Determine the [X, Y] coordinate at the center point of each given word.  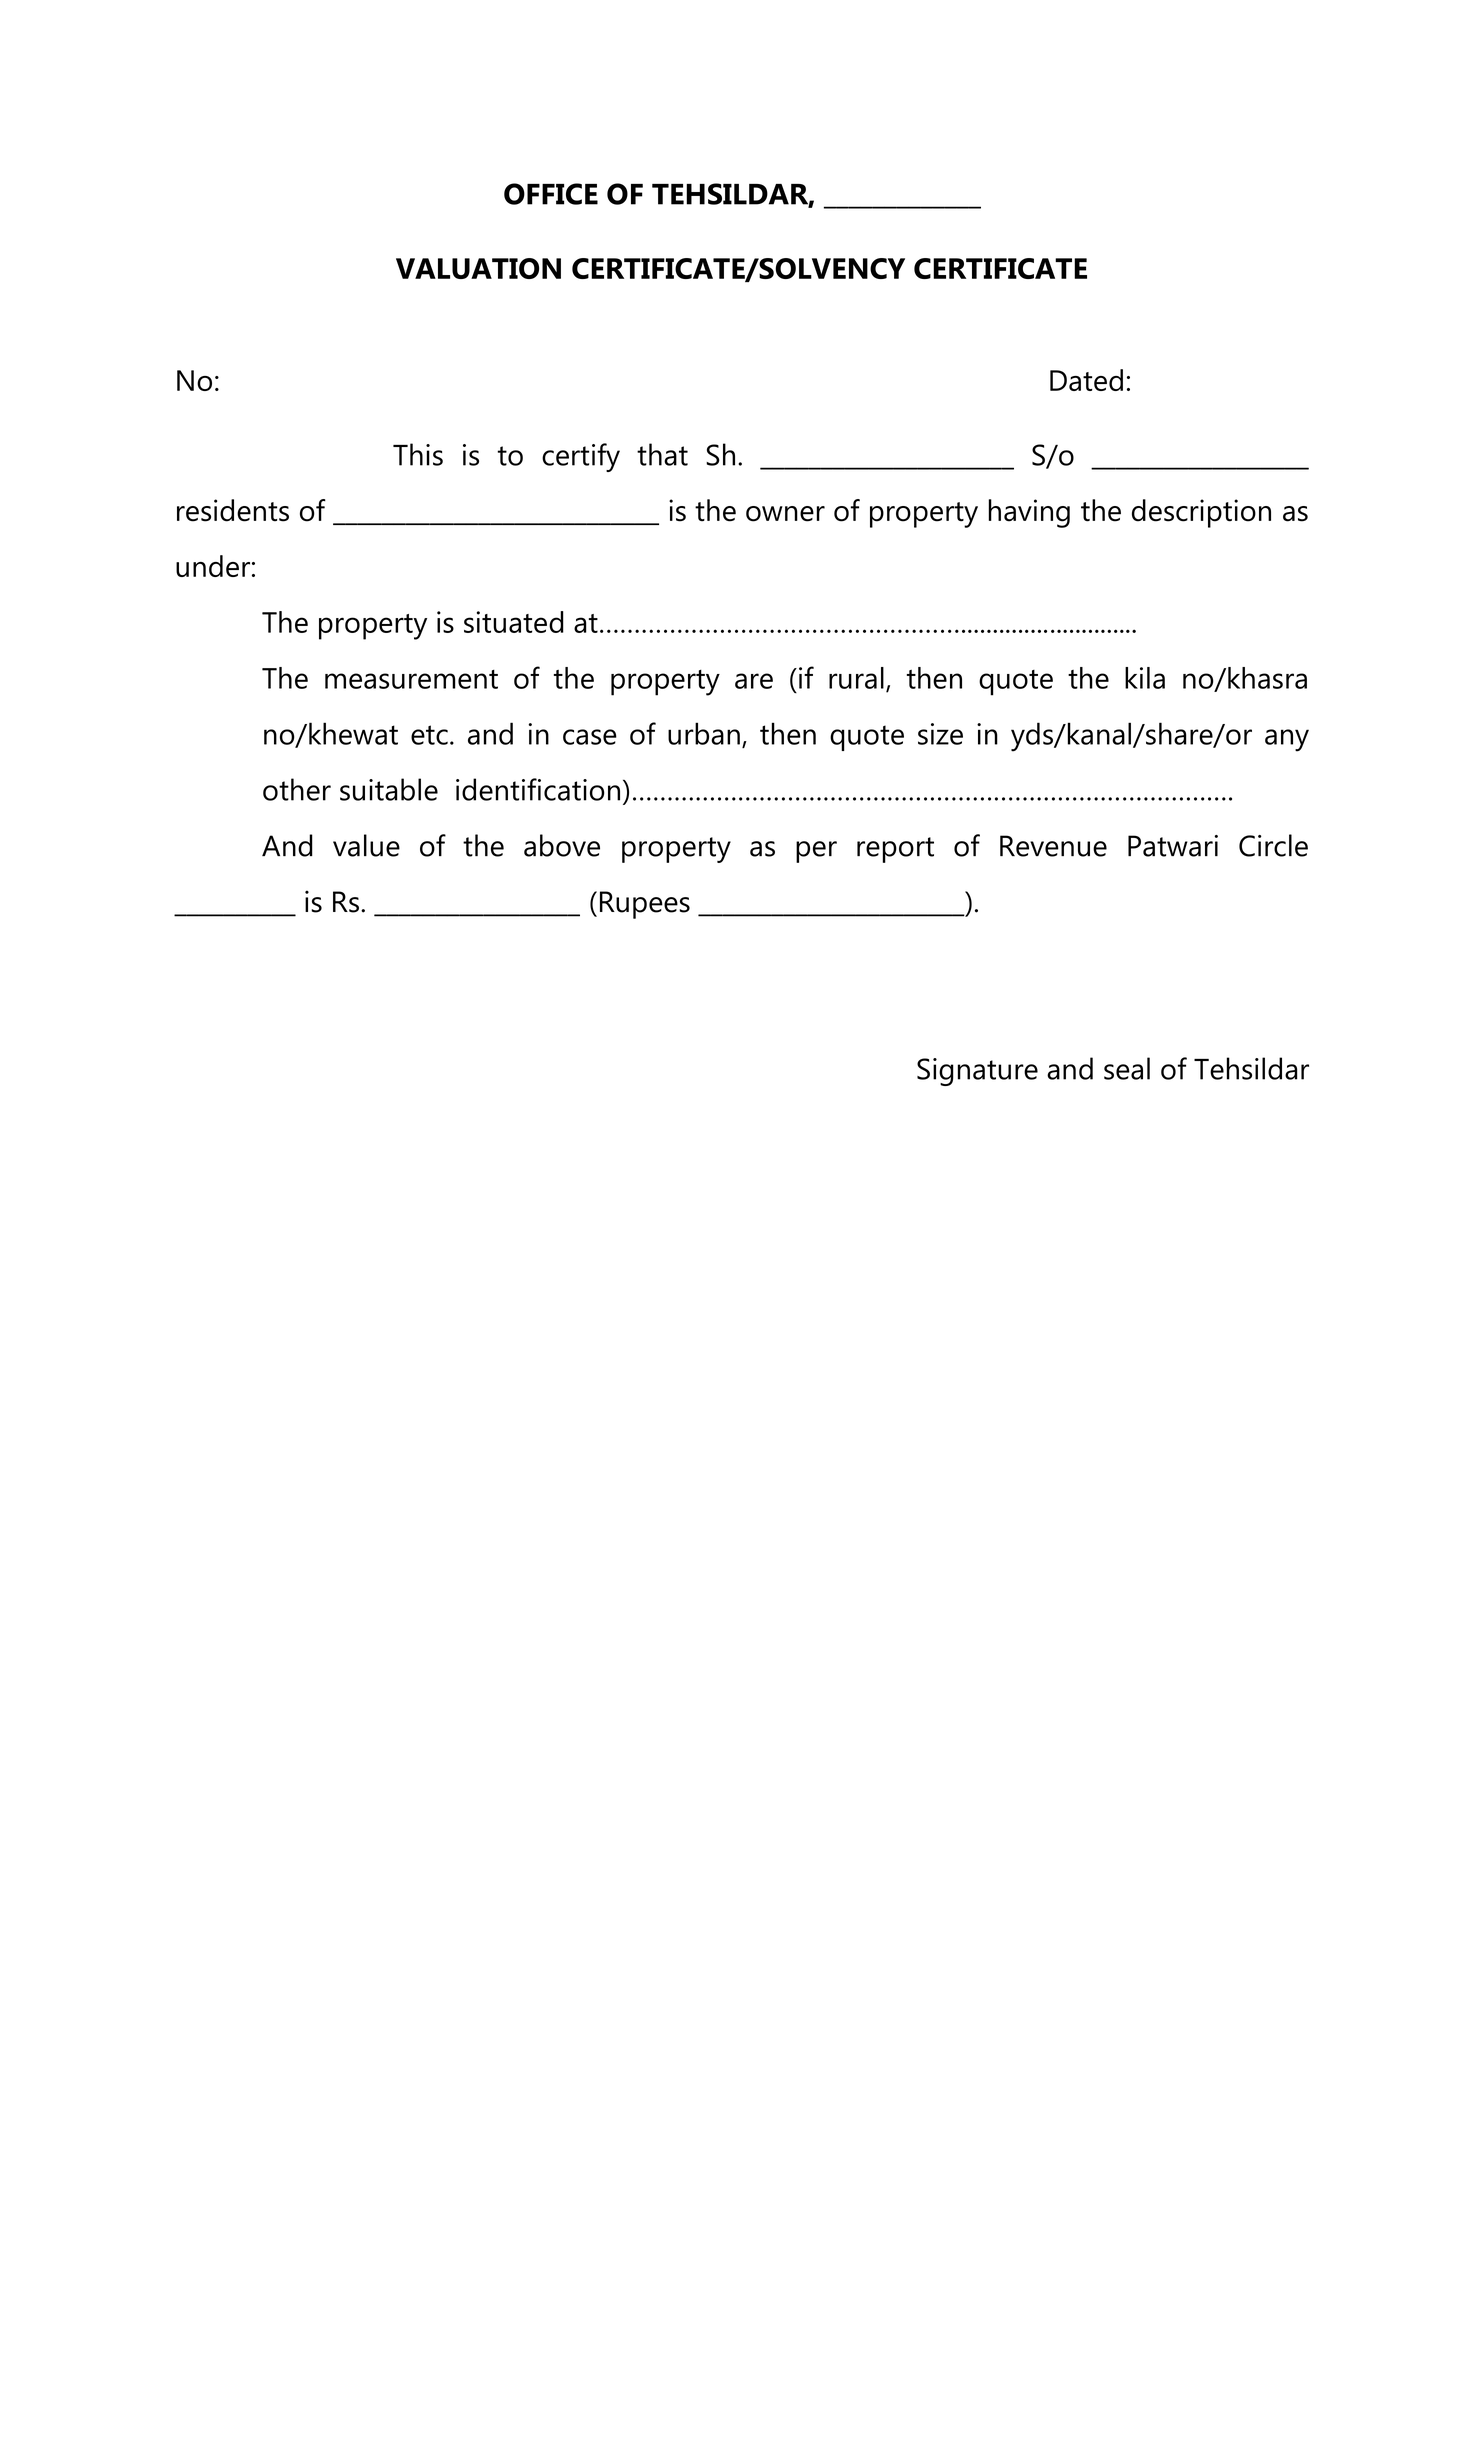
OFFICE [551, 194]
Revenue [1053, 846]
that [662, 454]
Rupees [645, 905]
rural [856, 678]
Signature [977, 1072]
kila [1145, 678]
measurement [411, 679]
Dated [1086, 380]
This [418, 454]
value [366, 845]
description [1201, 513]
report [895, 850]
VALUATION [478, 268]
